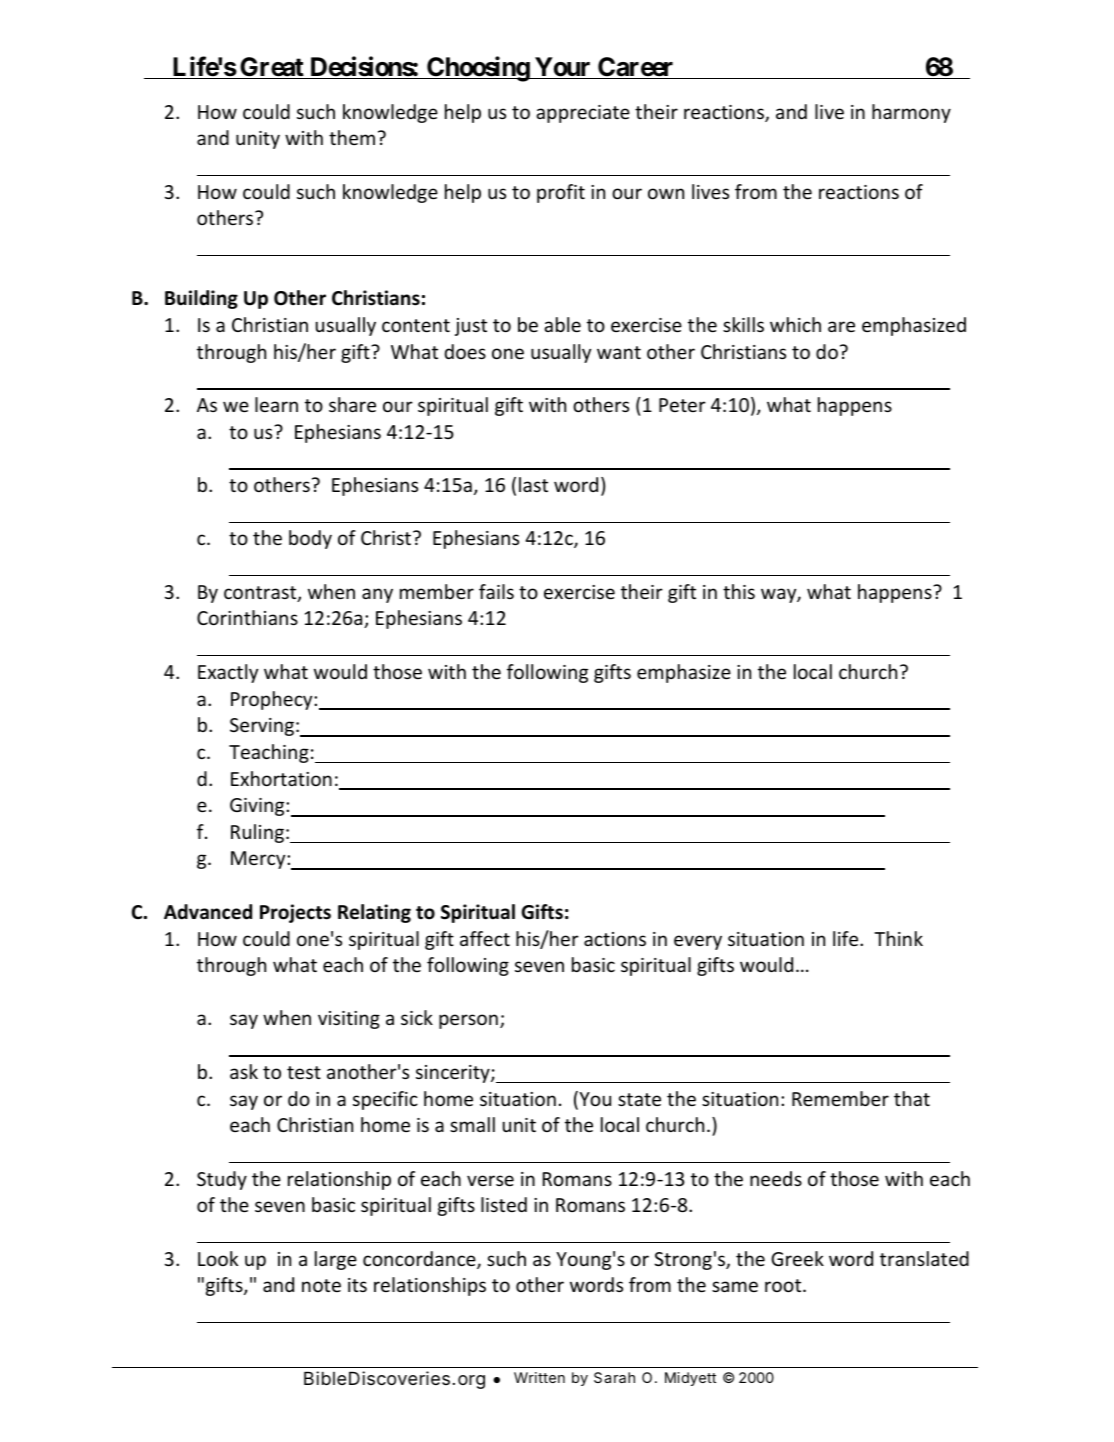 The width and height of the document is (1114, 1442). What do you see at coordinates (784, 1285) in the document?
I see `root` at bounding box center [784, 1285].
